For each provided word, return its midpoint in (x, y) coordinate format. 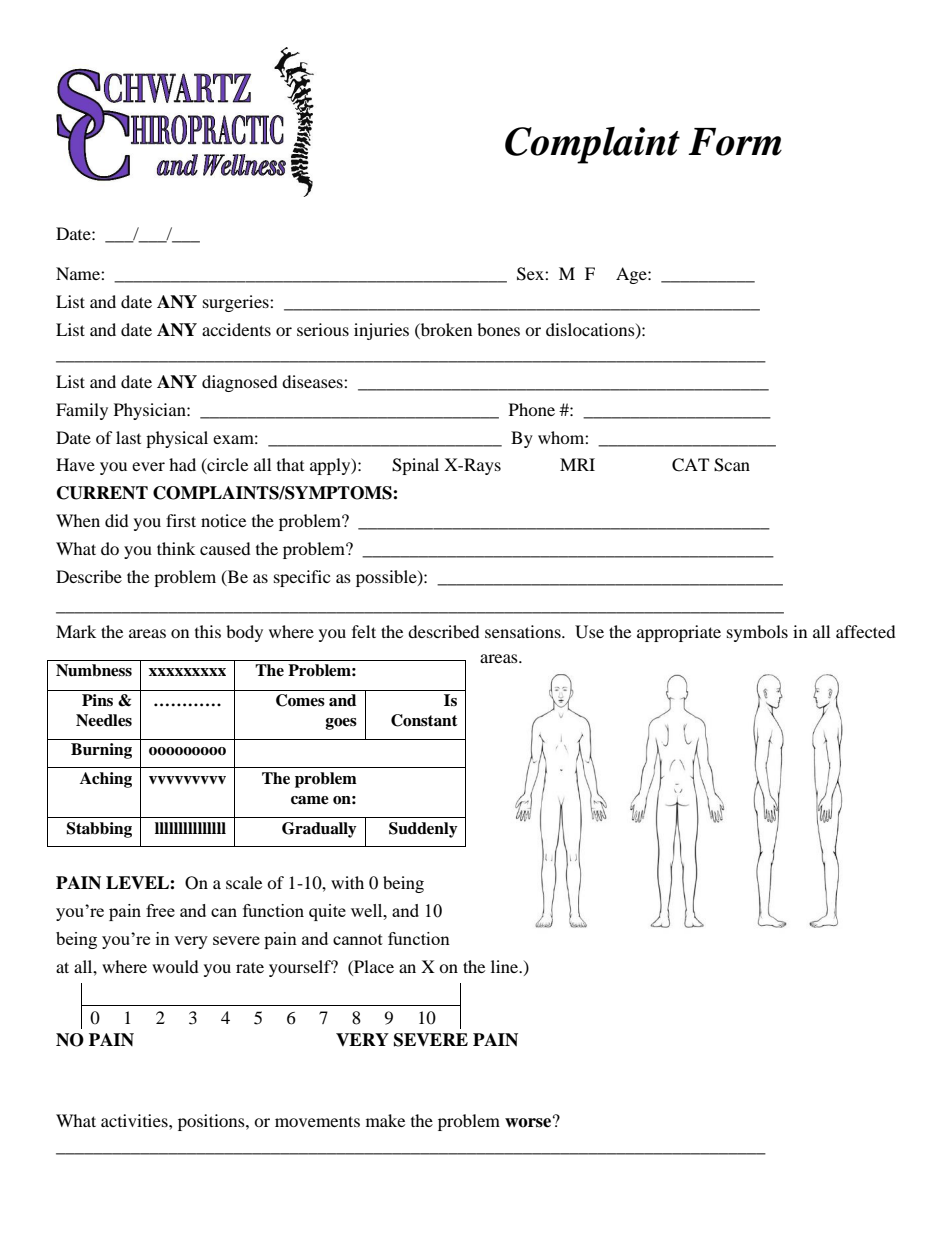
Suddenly (423, 830)
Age (632, 275)
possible (387, 578)
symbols (757, 633)
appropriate (679, 633)
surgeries (237, 303)
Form (735, 142)
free (160, 910)
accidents (236, 329)
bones (498, 329)
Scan (732, 465)
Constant (424, 720)
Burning (101, 751)
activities (135, 1120)
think (176, 548)
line (506, 966)
